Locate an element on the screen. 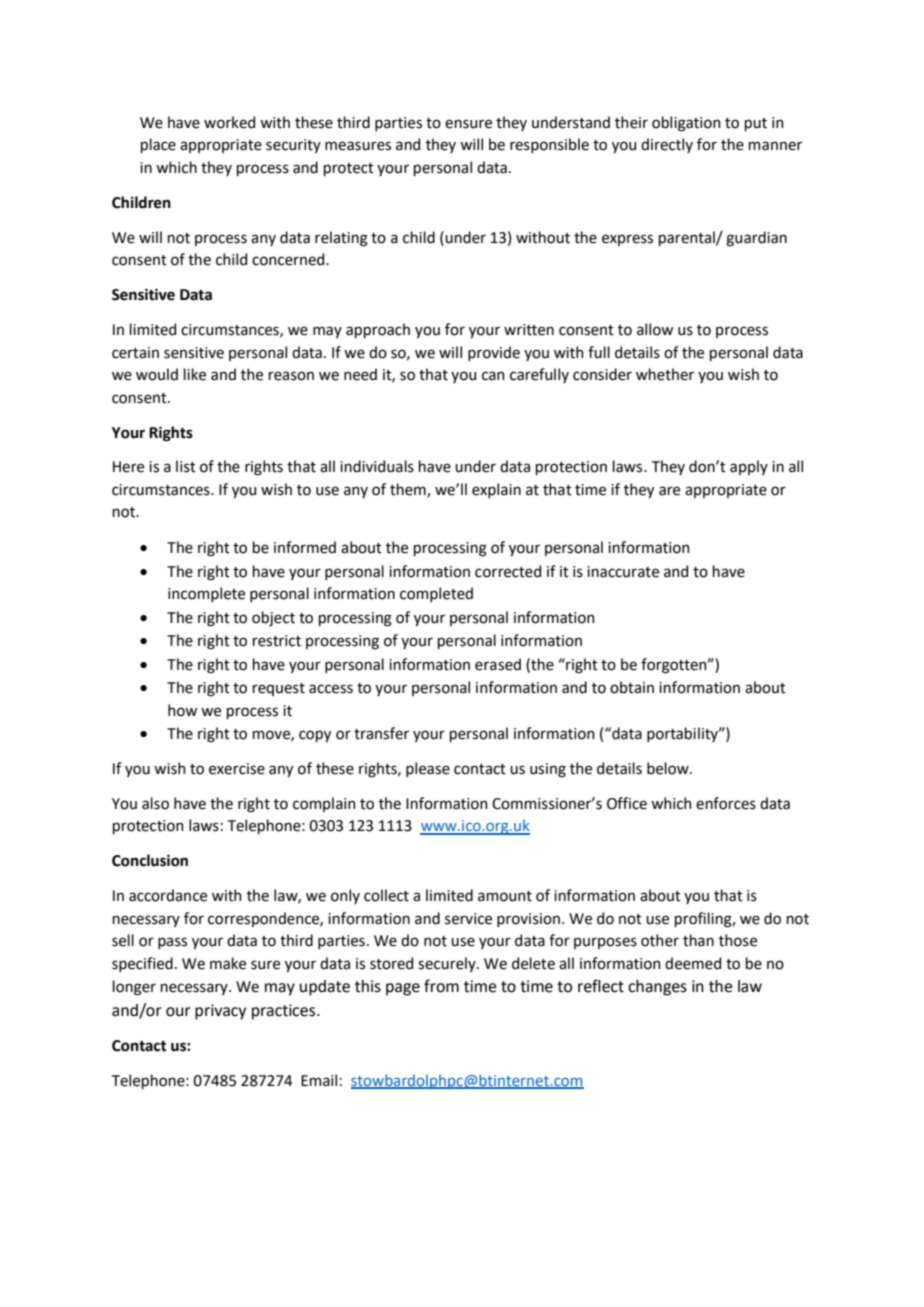 The height and width of the screenshot is (1307, 924). directly is located at coordinates (667, 145).
